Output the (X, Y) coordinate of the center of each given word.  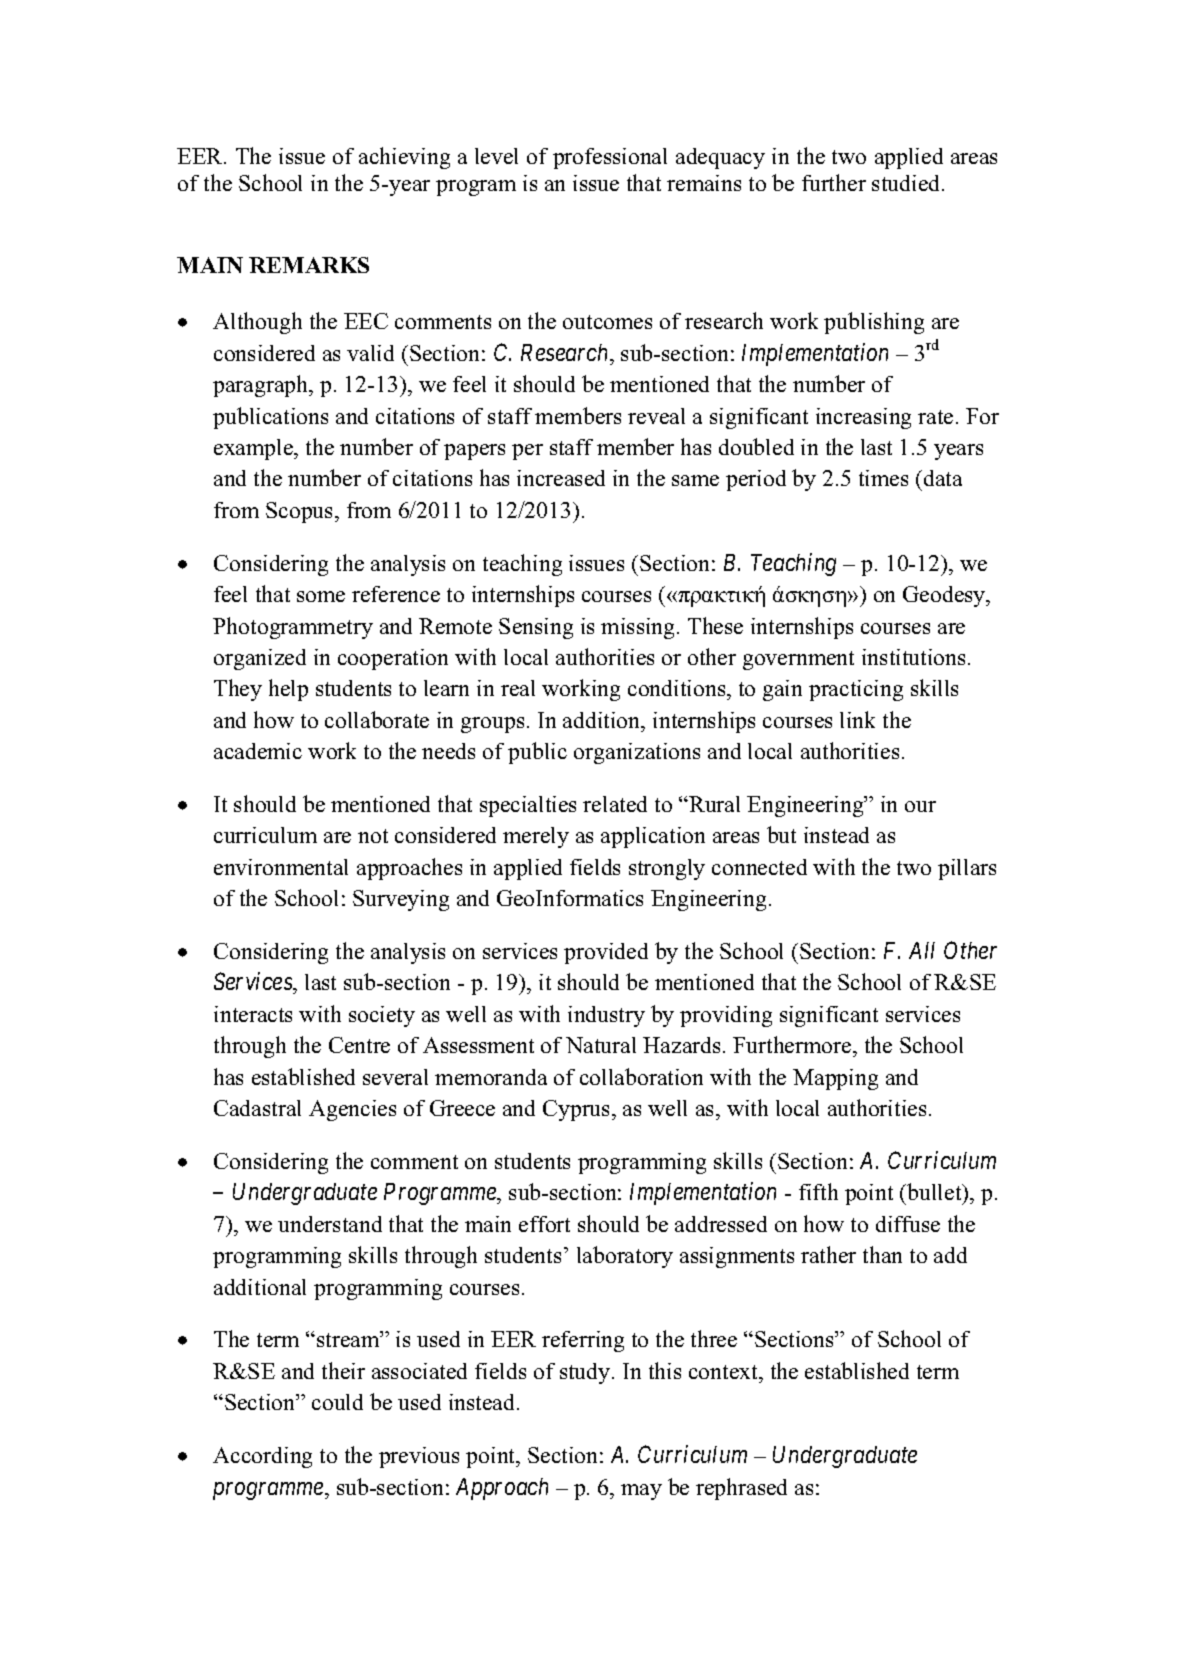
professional (610, 158)
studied (907, 183)
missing (639, 628)
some (321, 596)
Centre (359, 1045)
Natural (601, 1045)
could (337, 1402)
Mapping (835, 1079)
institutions (915, 657)
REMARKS (309, 265)
